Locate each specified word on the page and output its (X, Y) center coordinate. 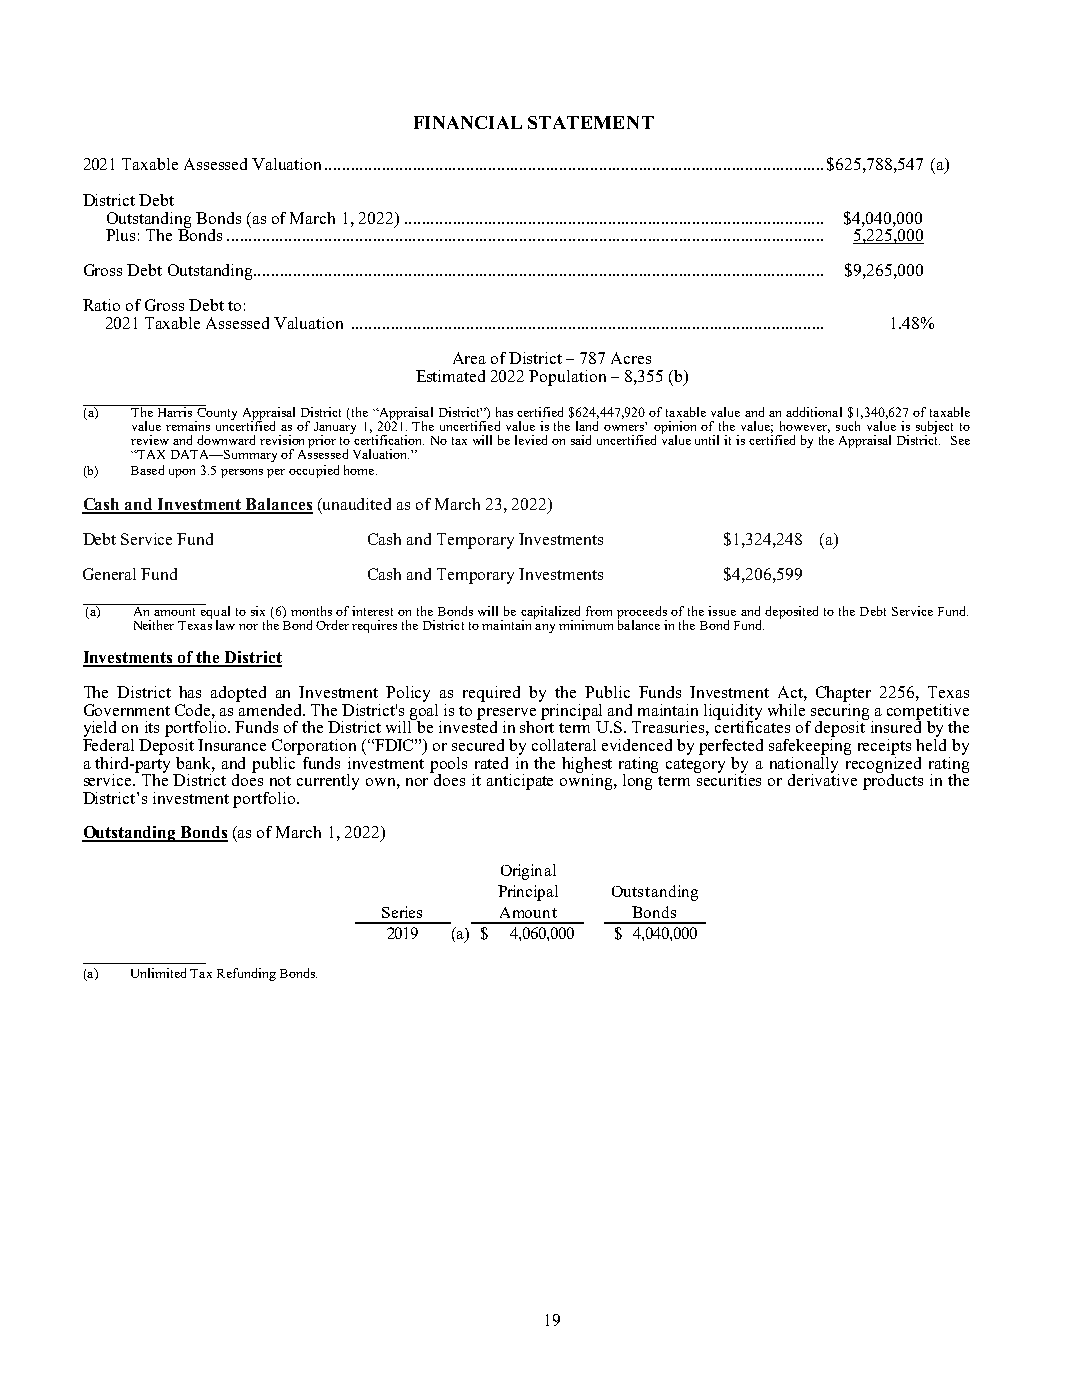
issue (722, 611)
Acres (631, 358)
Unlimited (158, 973)
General (109, 574)
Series (402, 912)
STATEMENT (591, 122)
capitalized (552, 613)
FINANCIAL (468, 122)
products (893, 781)
